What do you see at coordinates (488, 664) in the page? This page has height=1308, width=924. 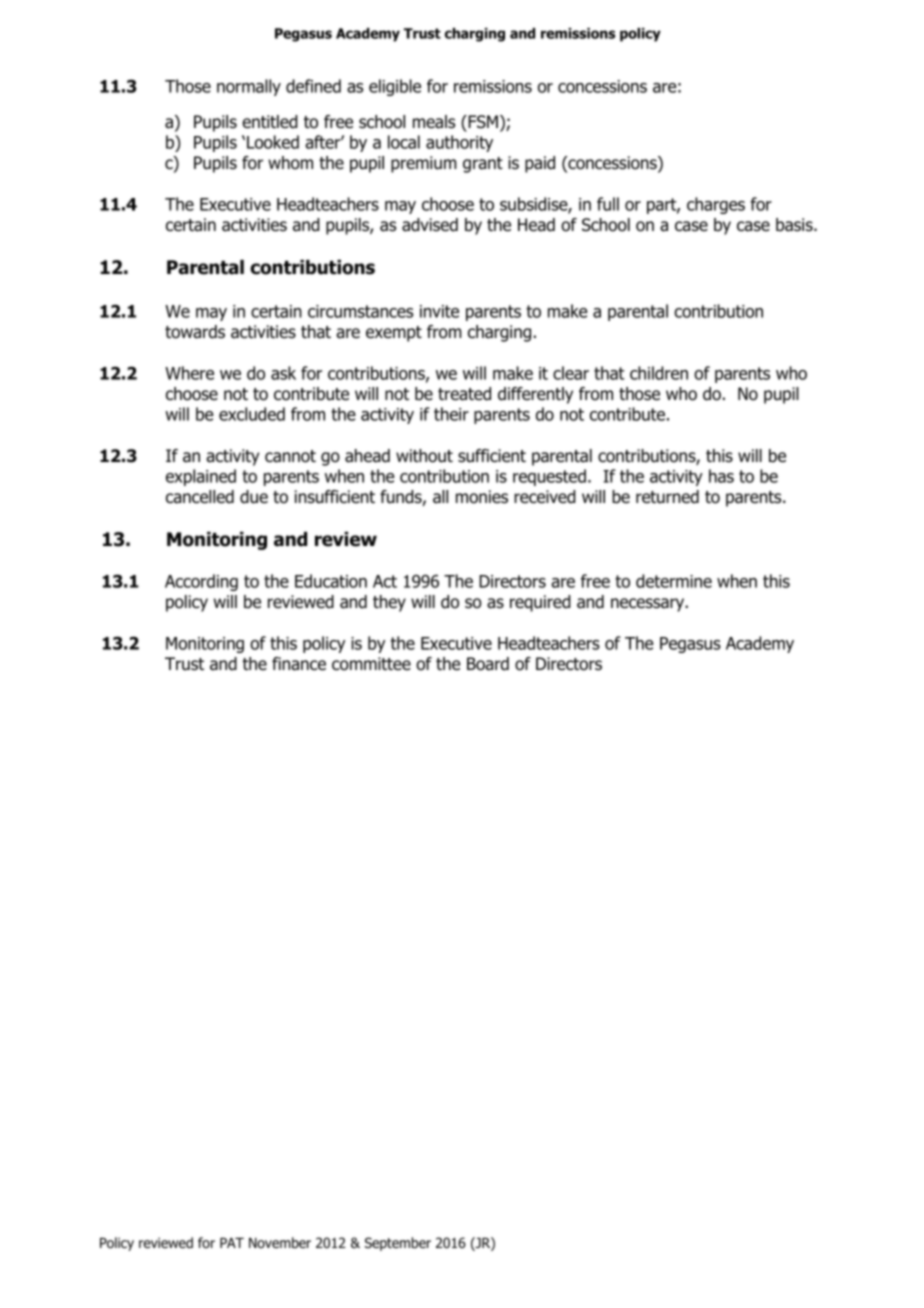 I see `Board` at bounding box center [488, 664].
